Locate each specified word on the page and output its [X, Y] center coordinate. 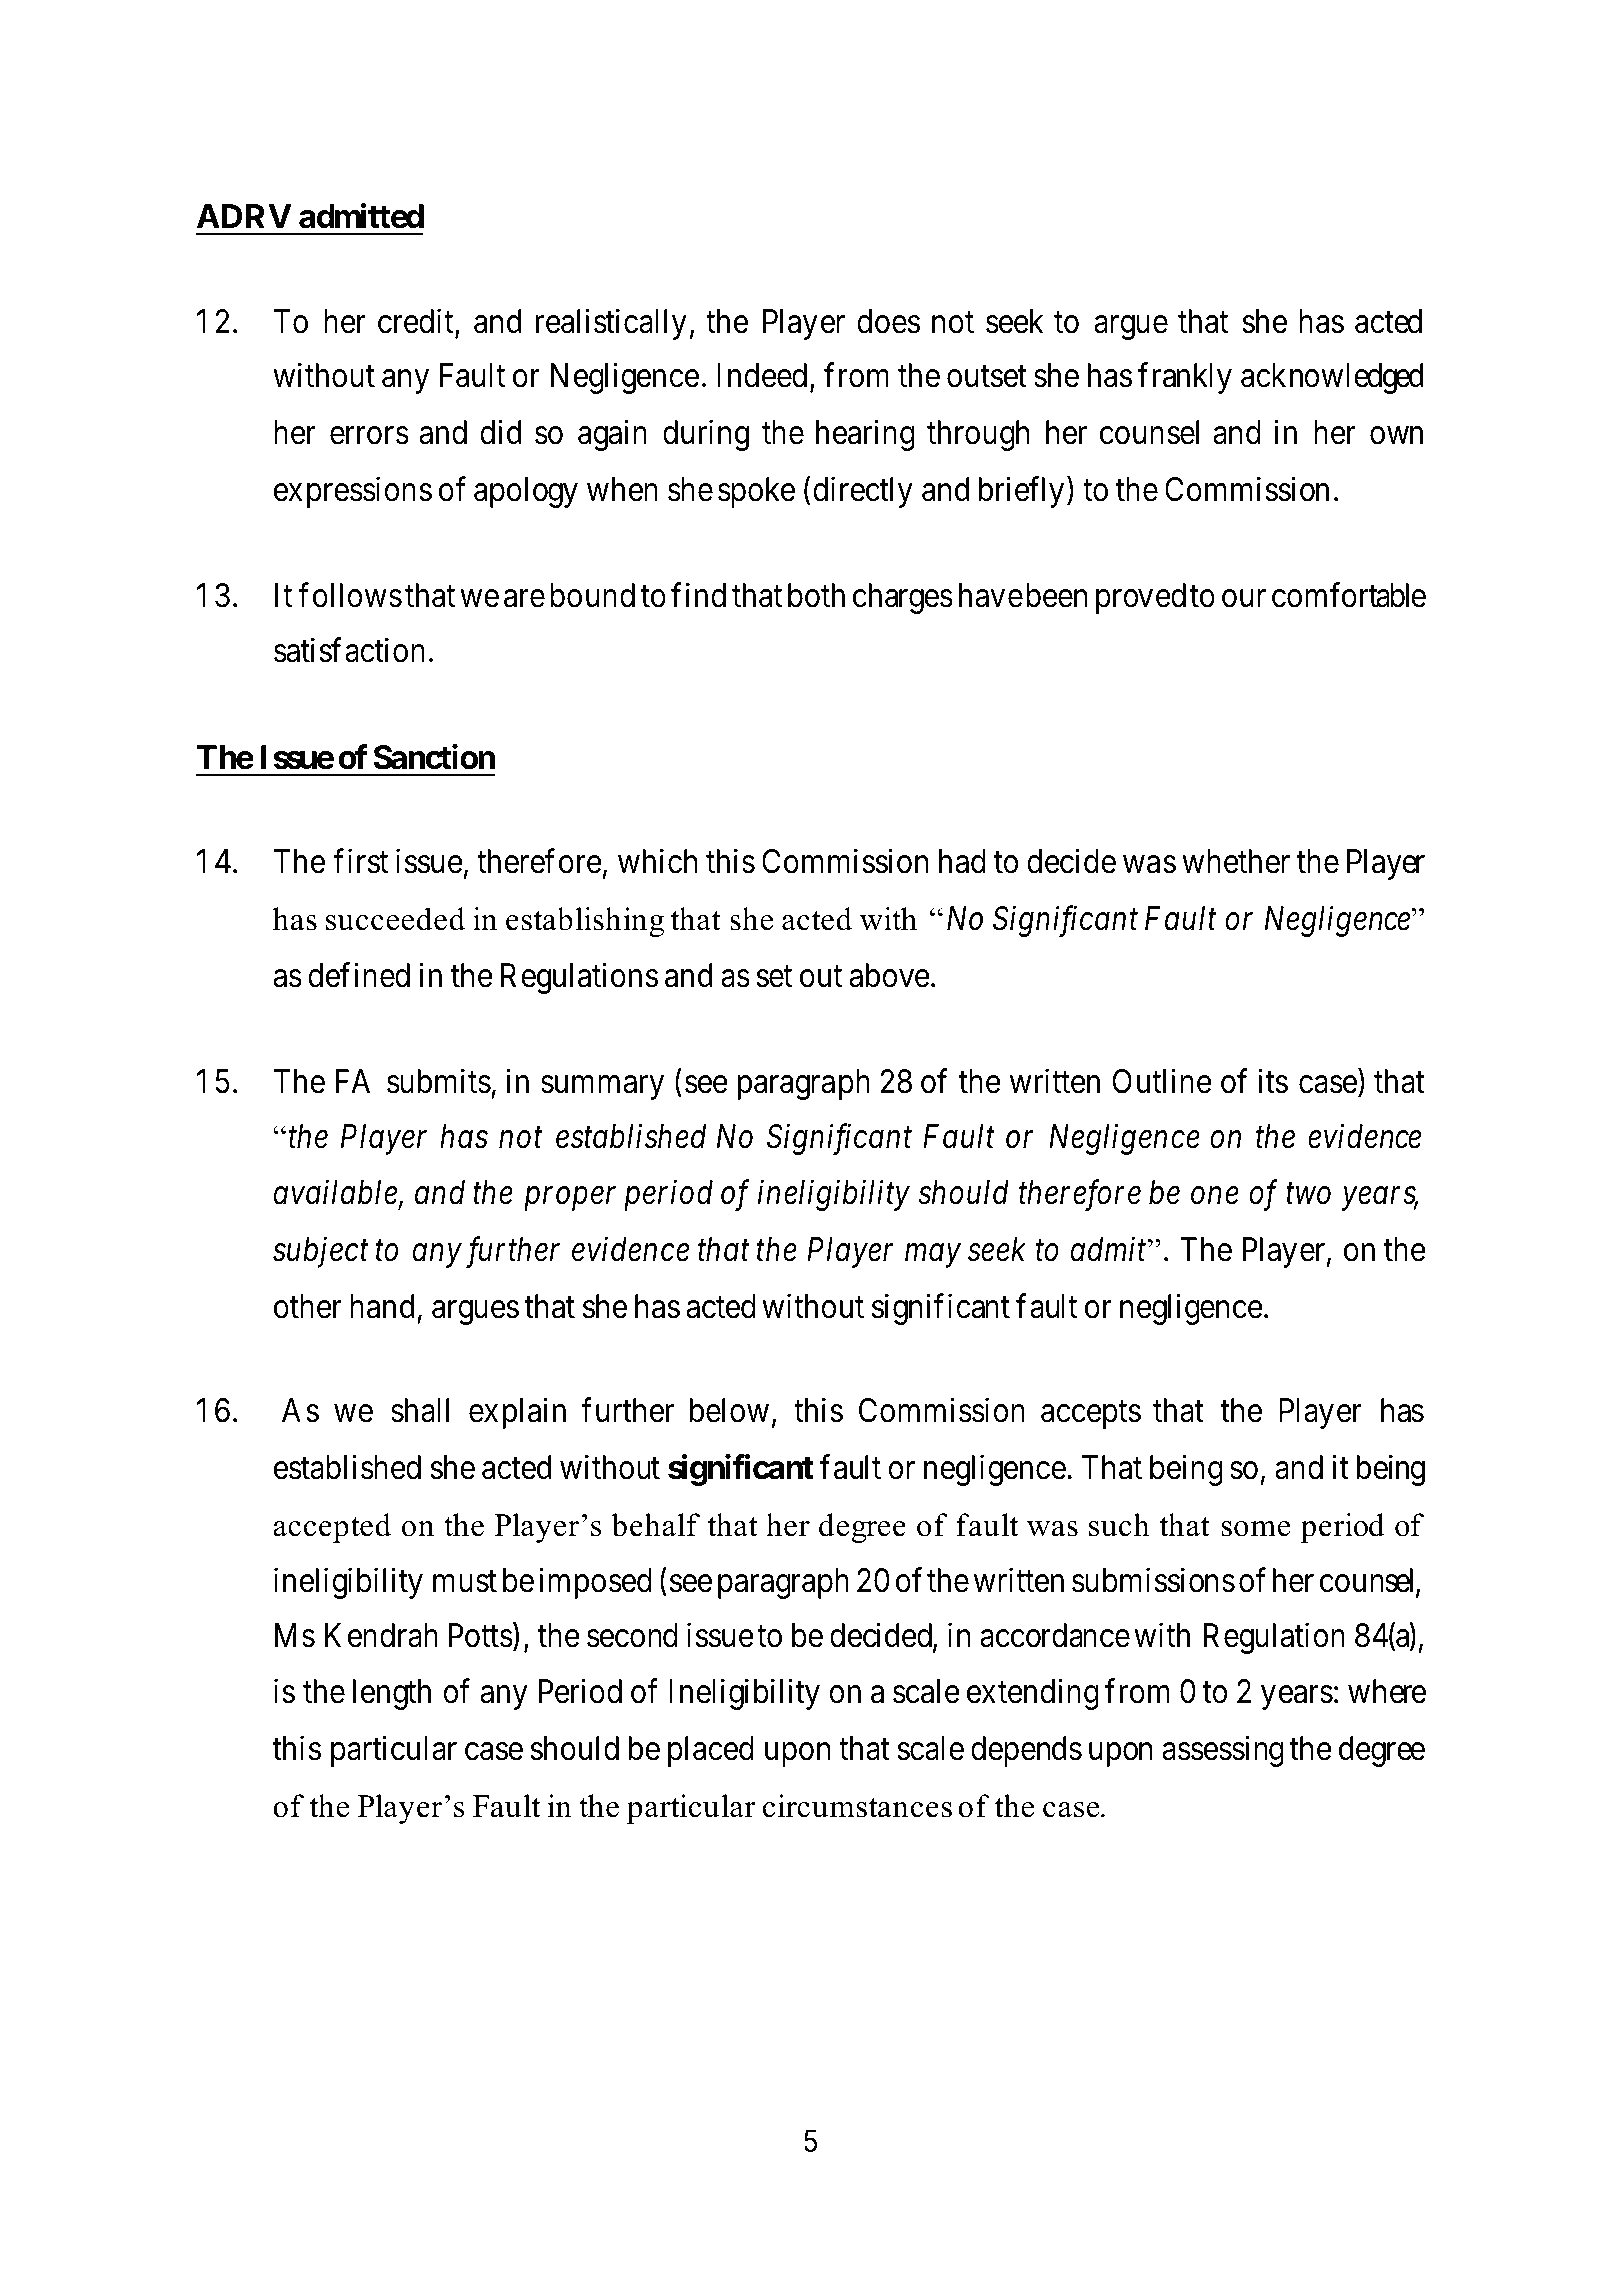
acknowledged [1332, 378]
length [392, 1694]
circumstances [857, 1806]
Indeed [762, 375]
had [962, 861]
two [1308, 1195]
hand [382, 1306]
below [729, 1410]
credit [417, 322]
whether [1236, 861]
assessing [1223, 1751]
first [360, 861]
